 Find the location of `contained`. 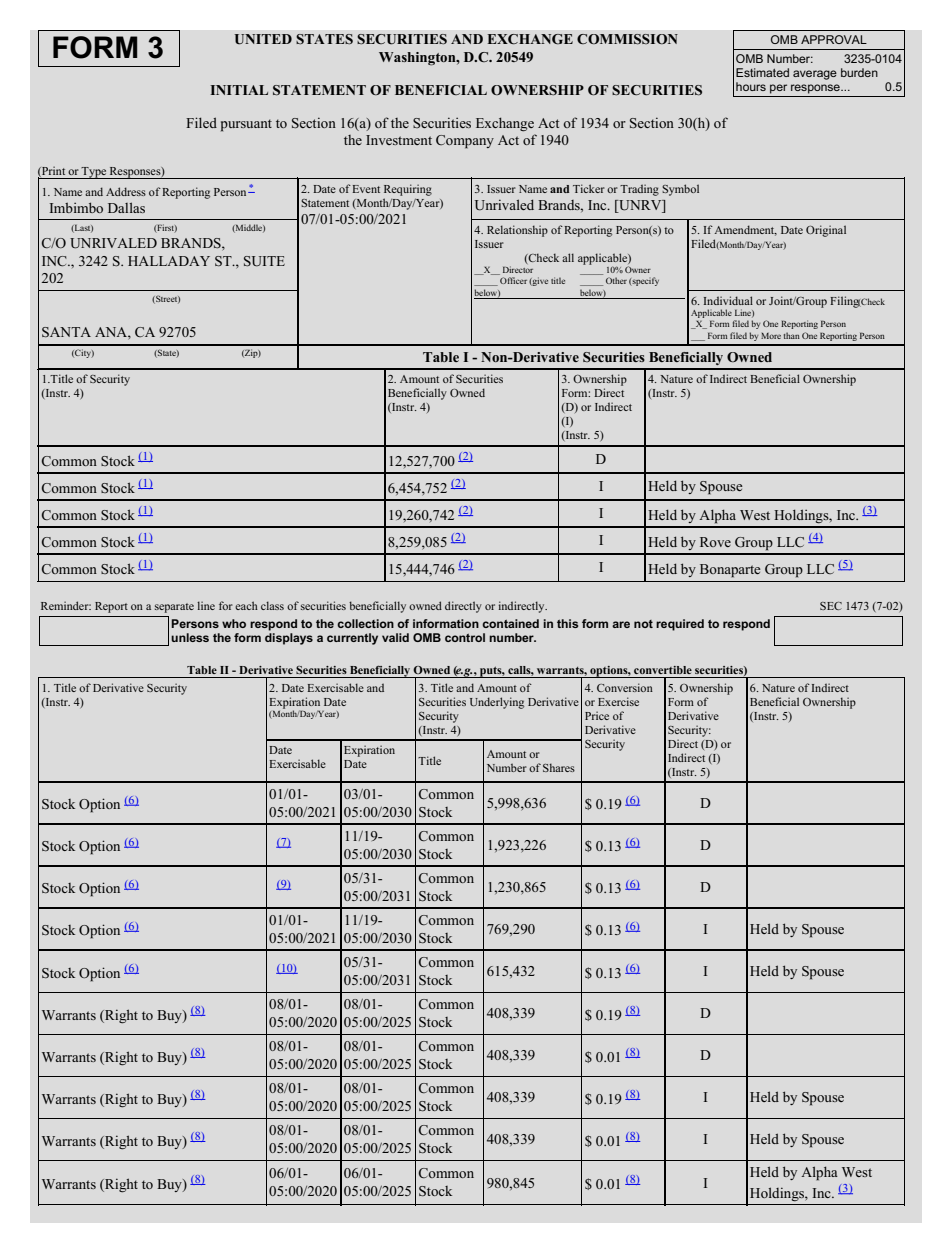

contained is located at coordinates (510, 623).
